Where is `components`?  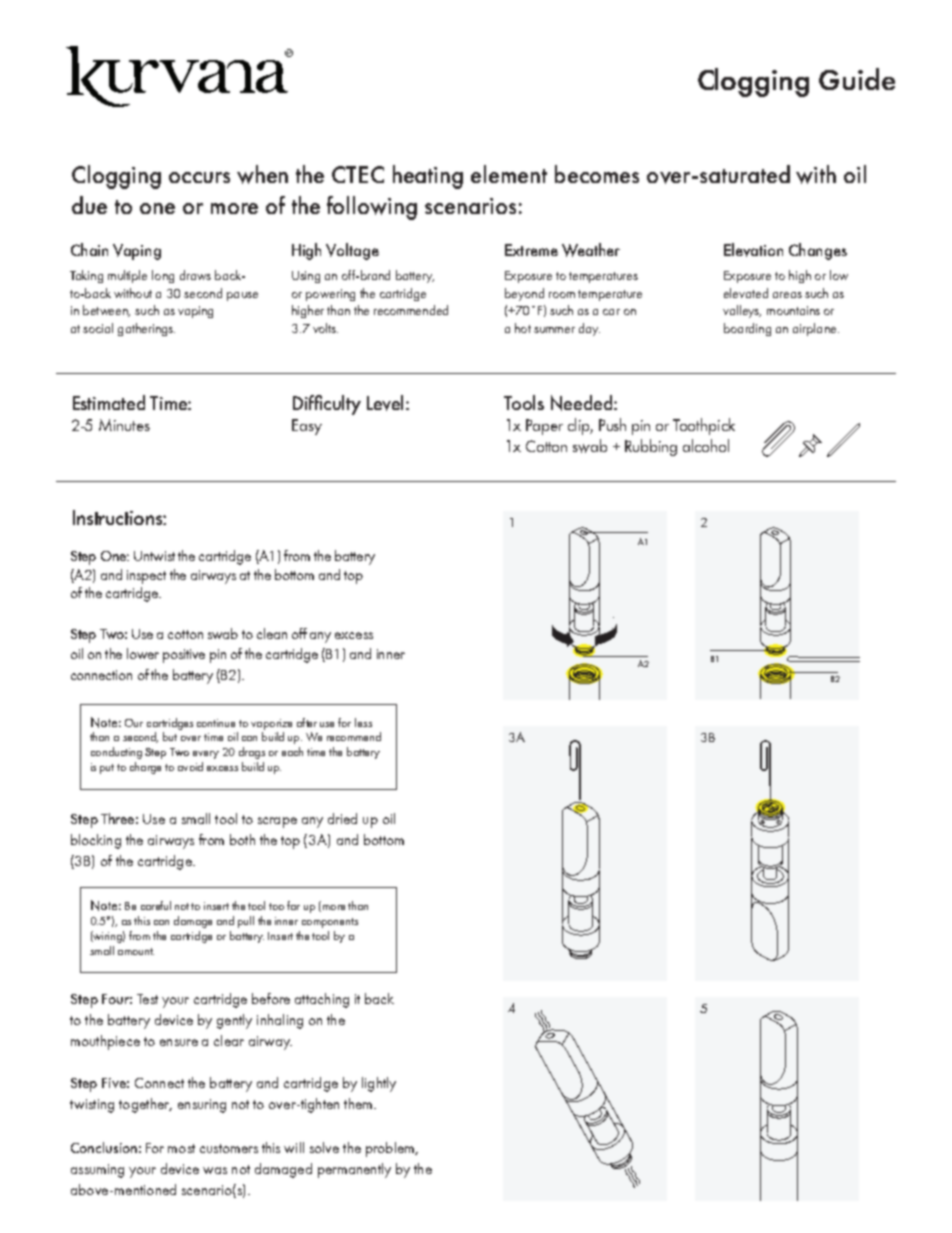 components is located at coordinates (330, 923).
